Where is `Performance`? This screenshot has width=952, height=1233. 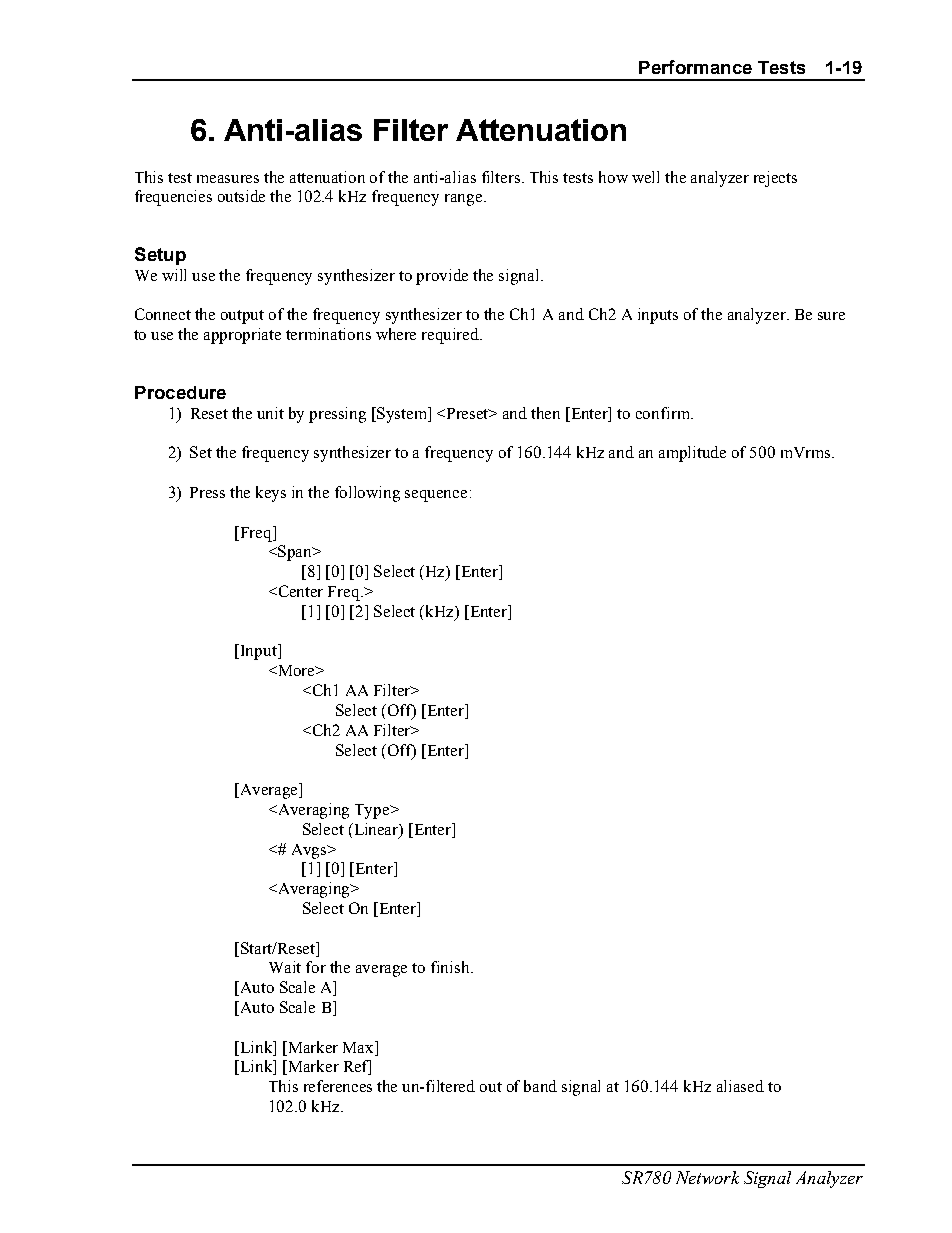 Performance is located at coordinates (695, 67).
